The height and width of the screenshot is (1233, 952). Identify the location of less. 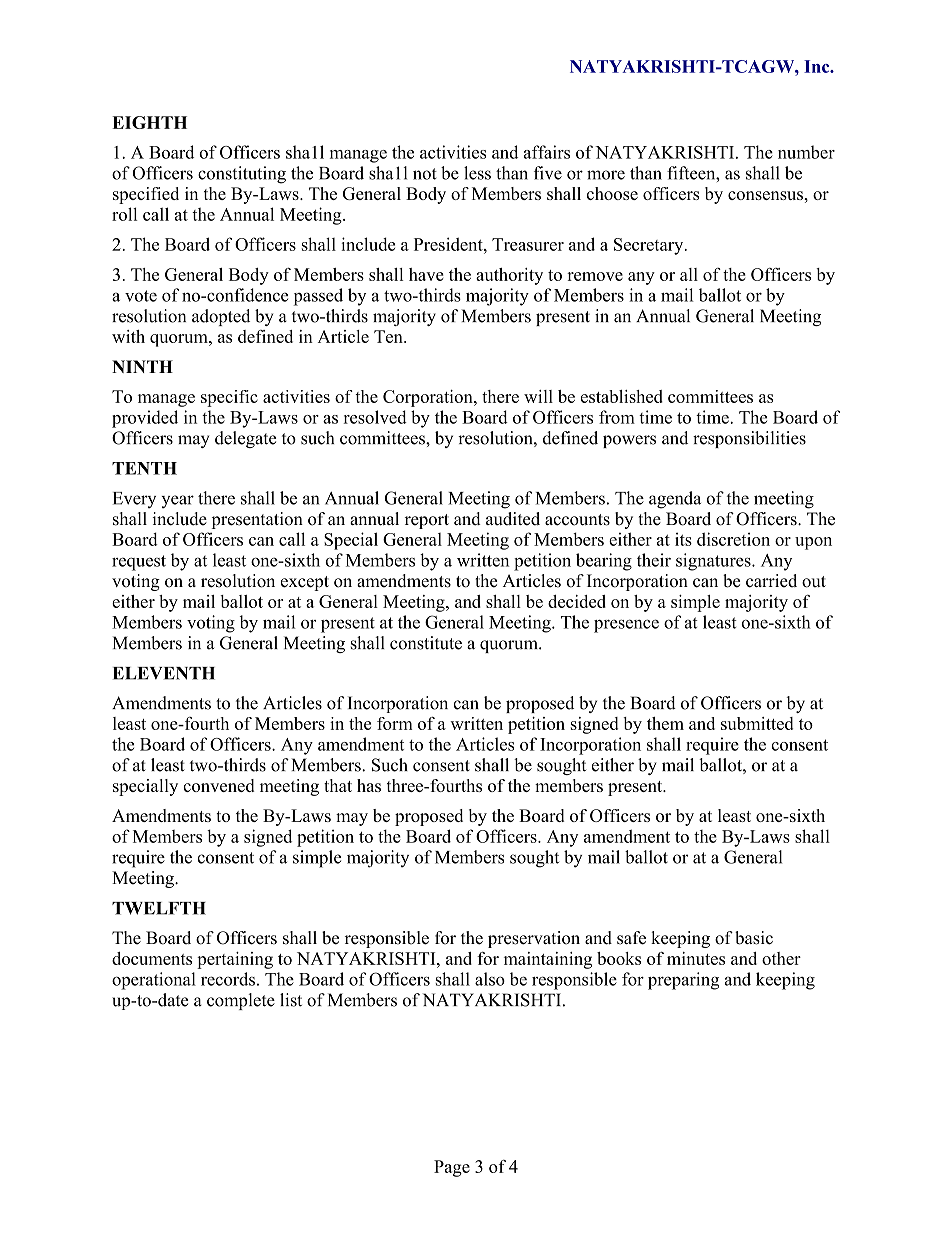
(477, 173).
